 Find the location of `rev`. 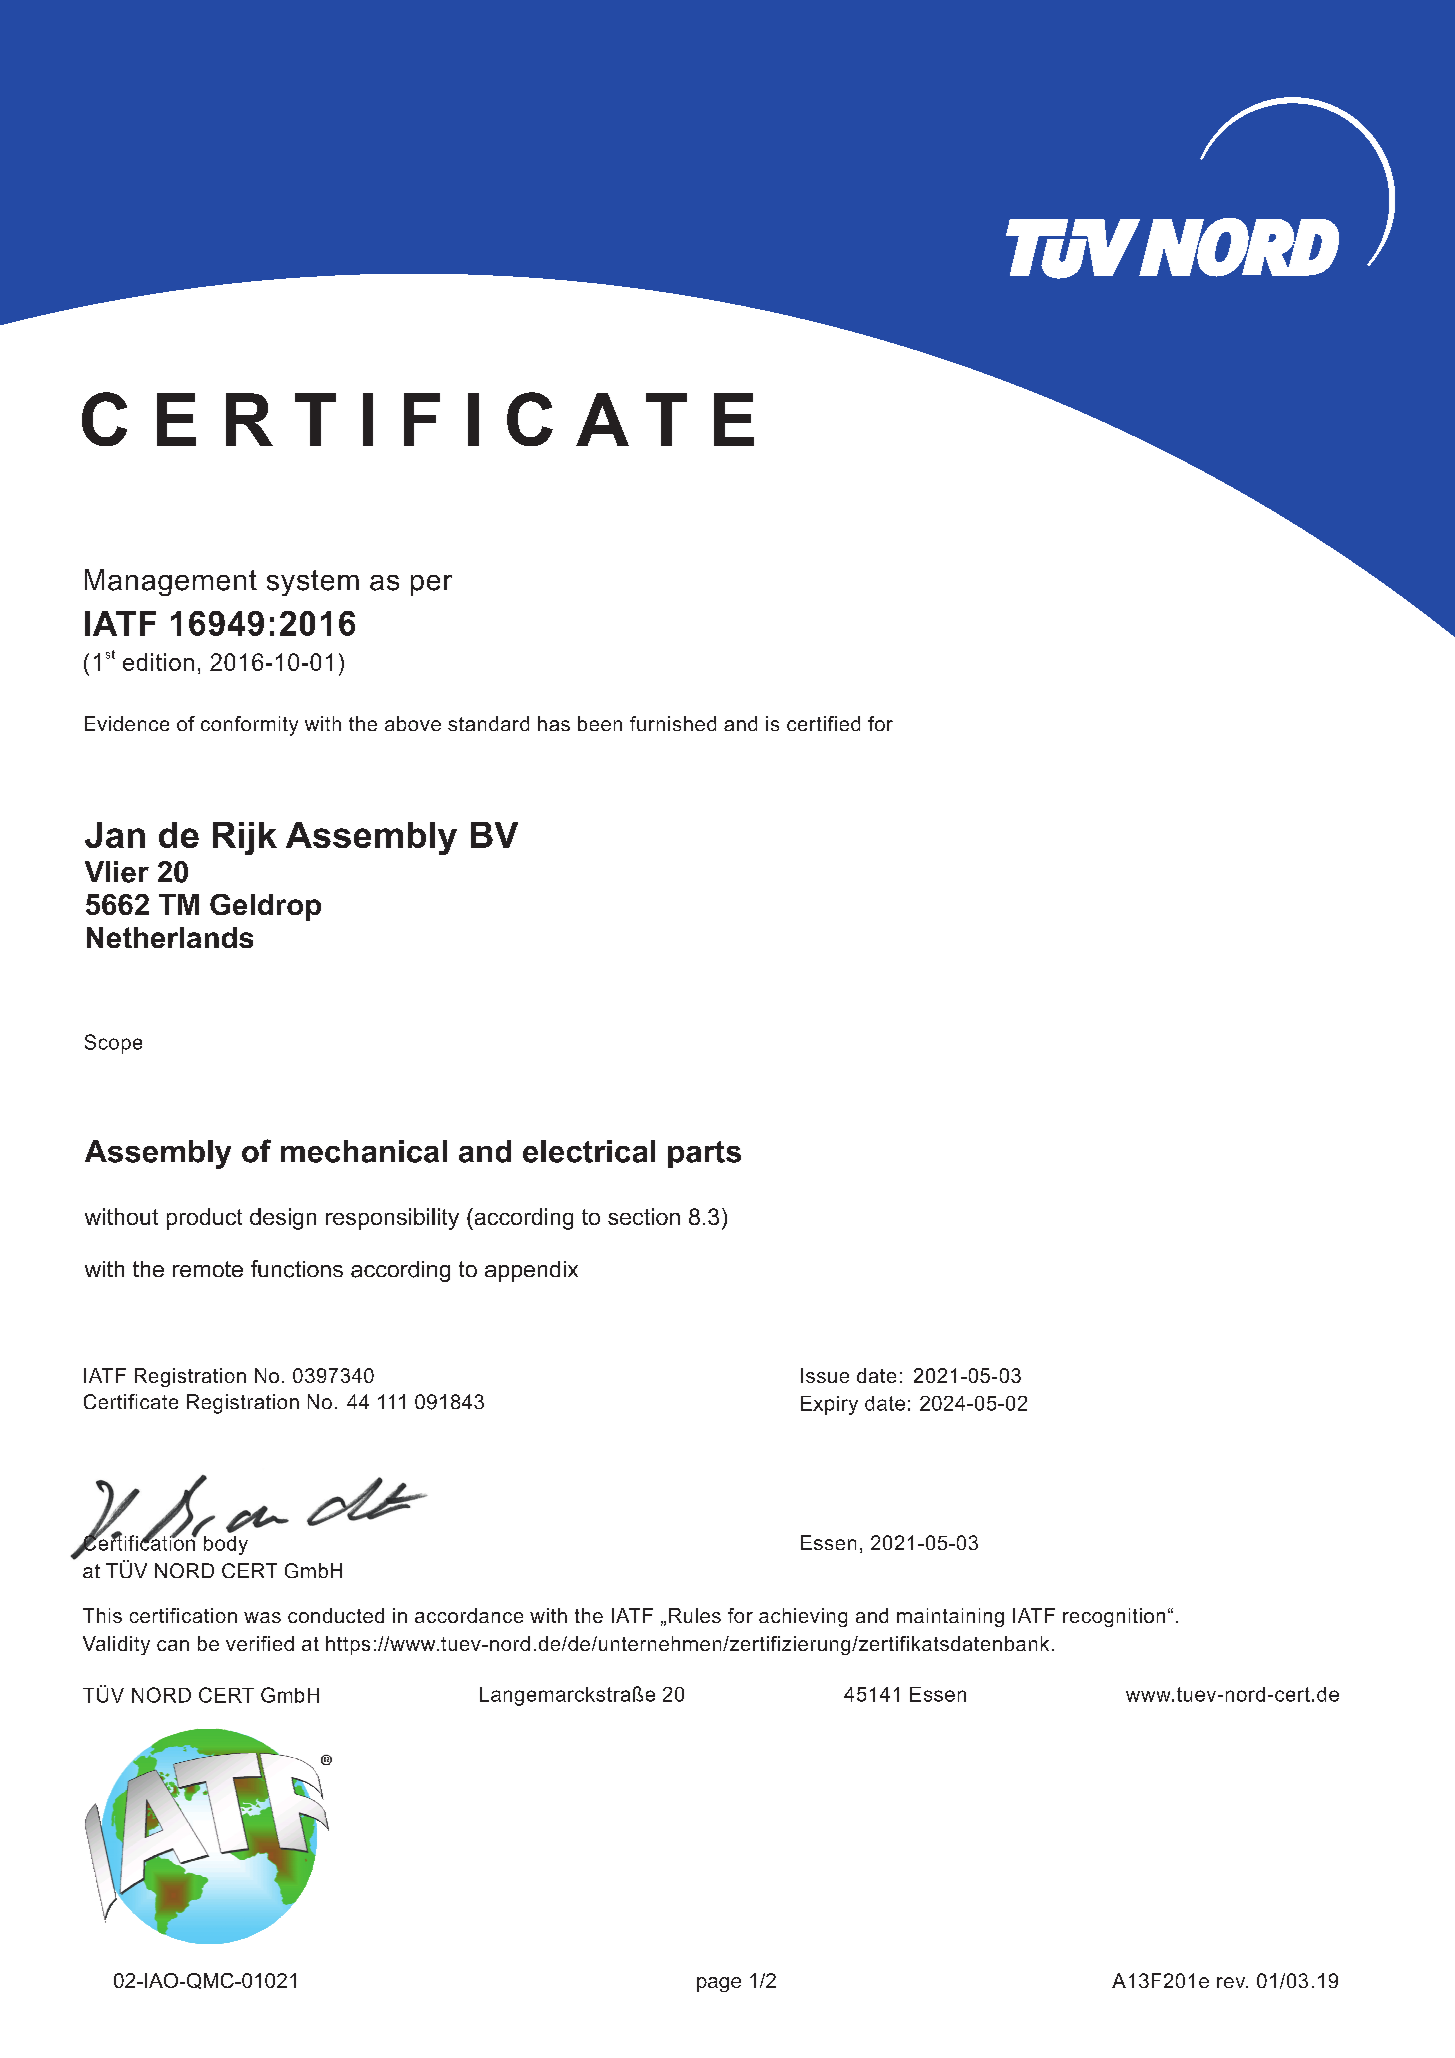

rev is located at coordinates (1232, 1982).
